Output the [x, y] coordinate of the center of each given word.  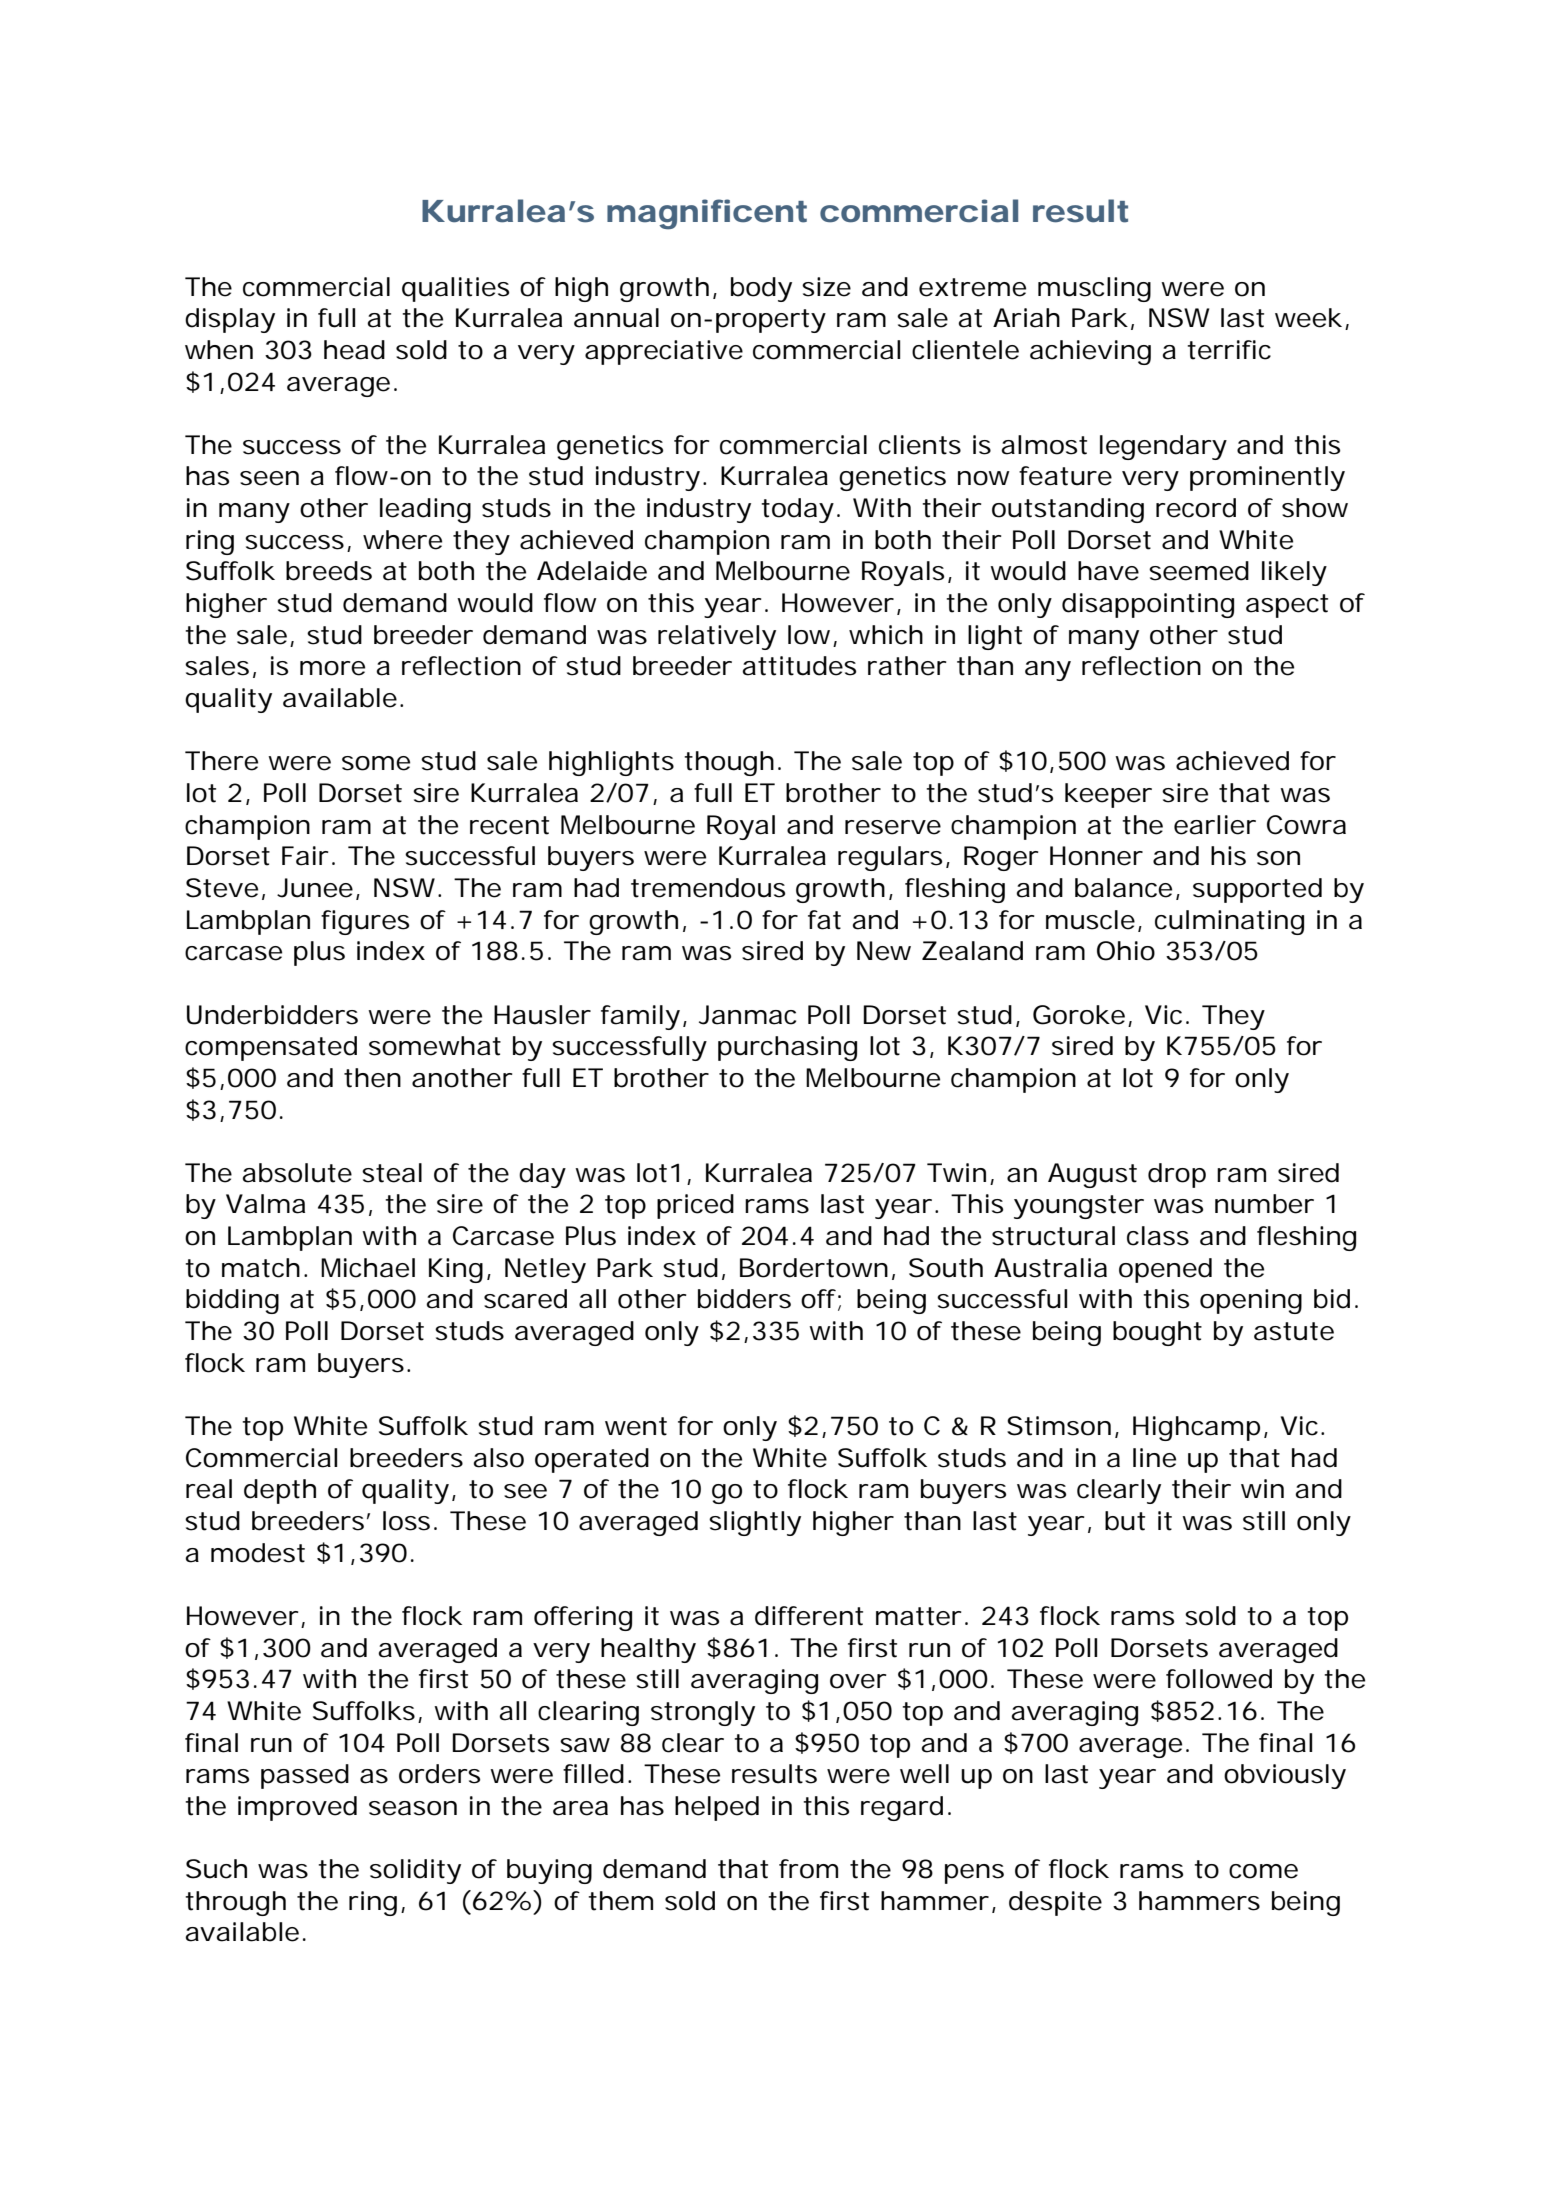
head [354, 350]
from [808, 1869]
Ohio [1126, 951]
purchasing [787, 1048]
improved [297, 1808]
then [372, 1078]
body [761, 289]
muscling [1094, 289]
